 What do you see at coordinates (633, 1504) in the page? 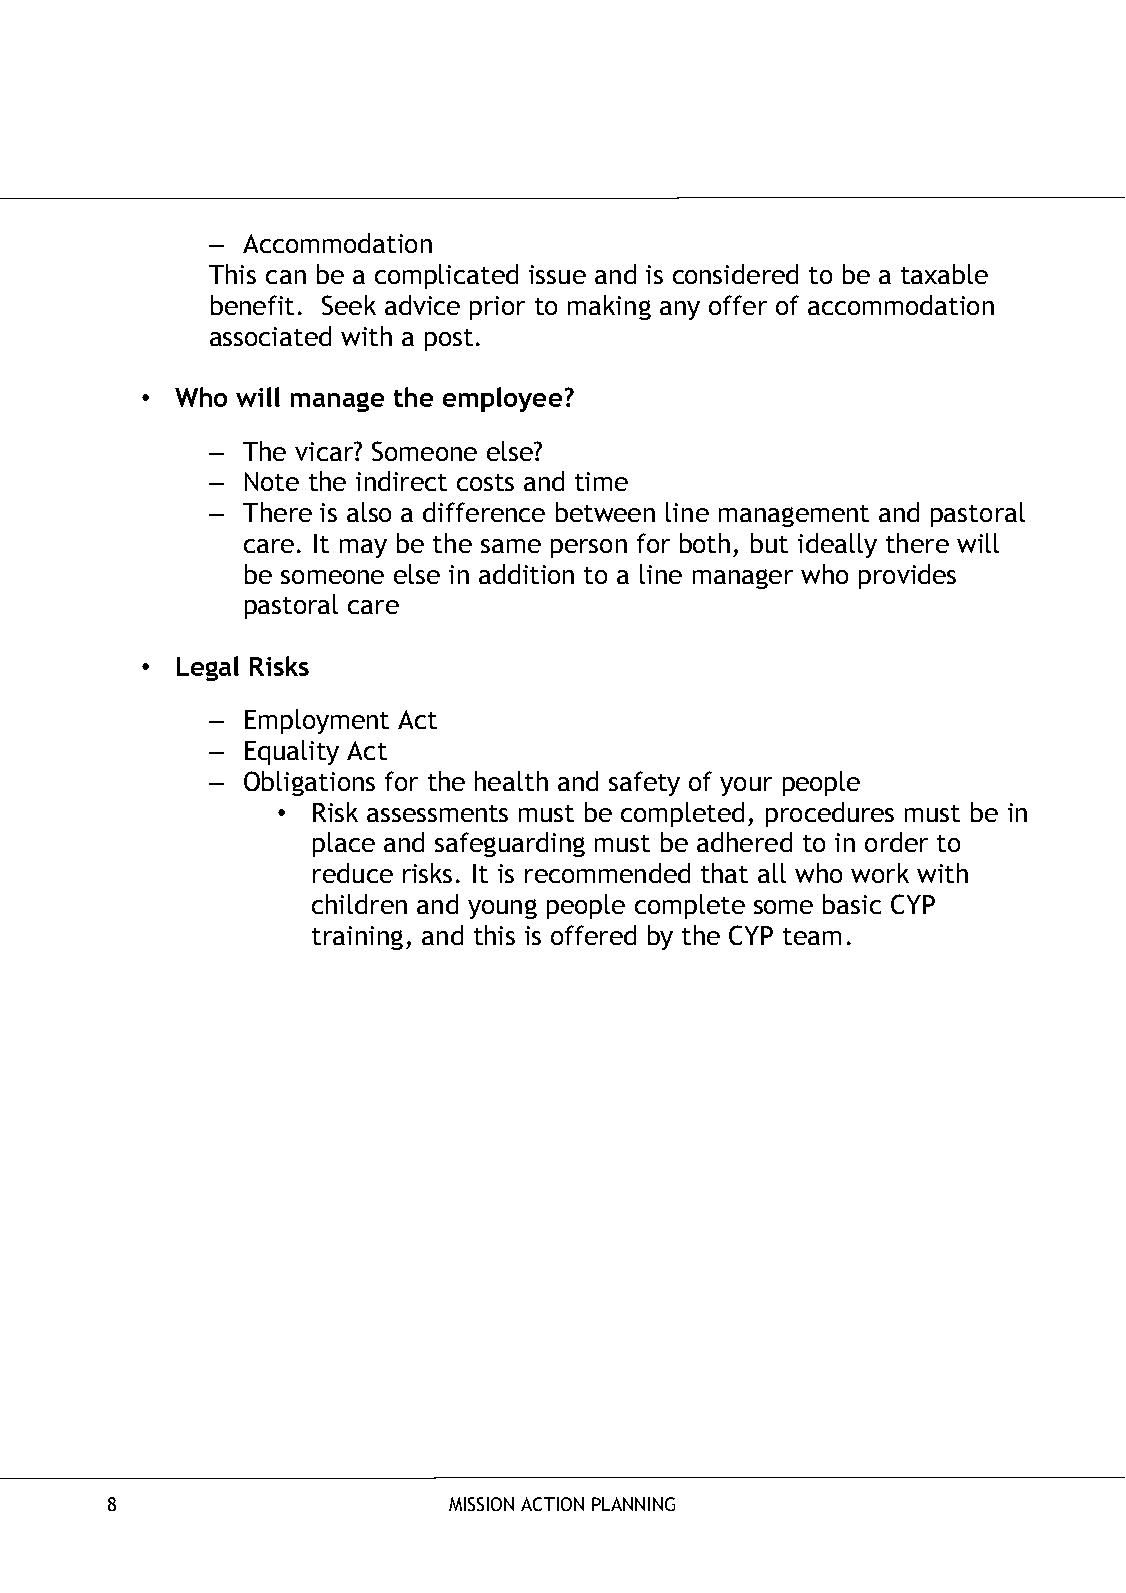
I see `PLANNING` at bounding box center [633, 1504].
